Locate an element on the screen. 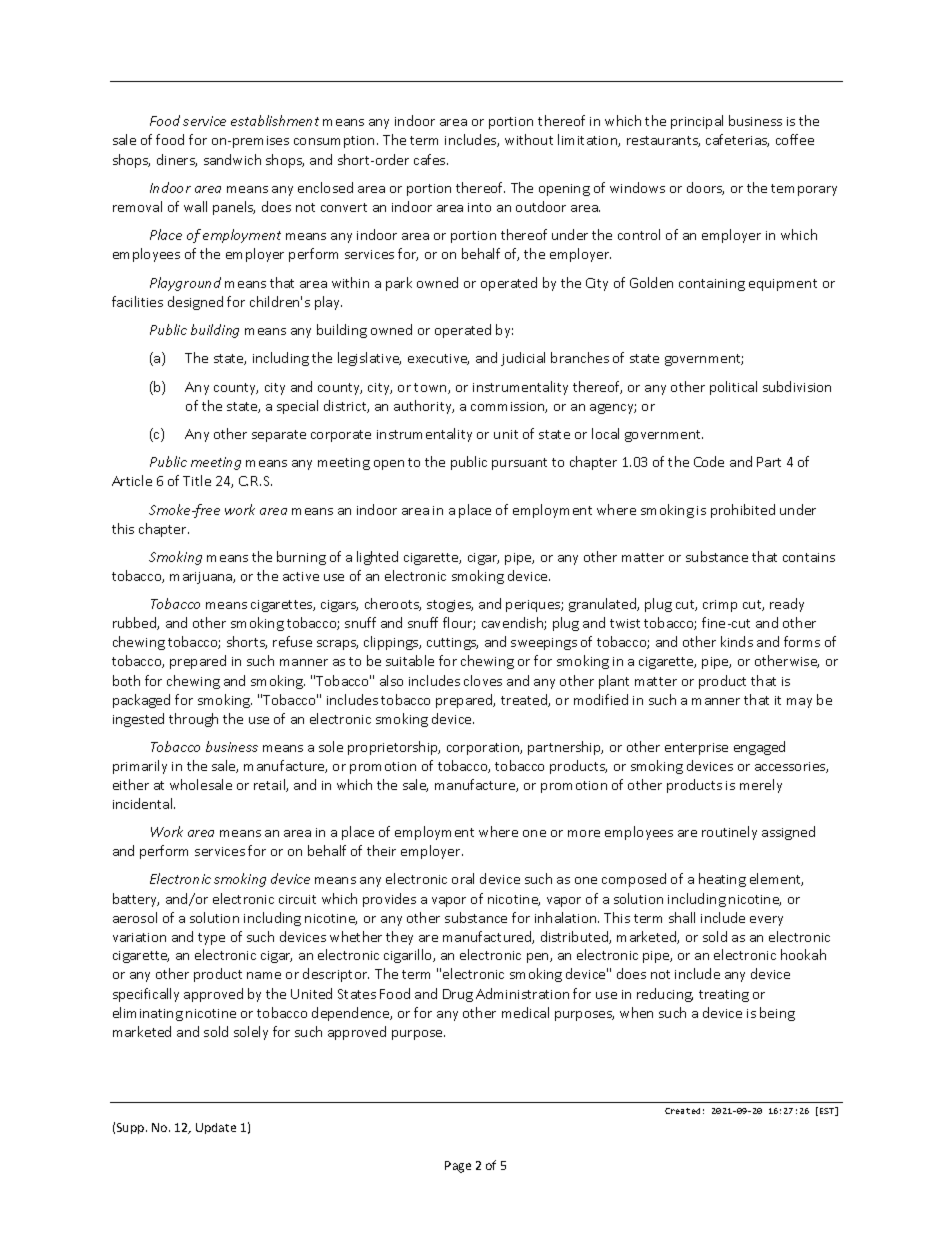 Image resolution: width=952 pixels, height=1233 pixels. incidental is located at coordinates (144, 803).
